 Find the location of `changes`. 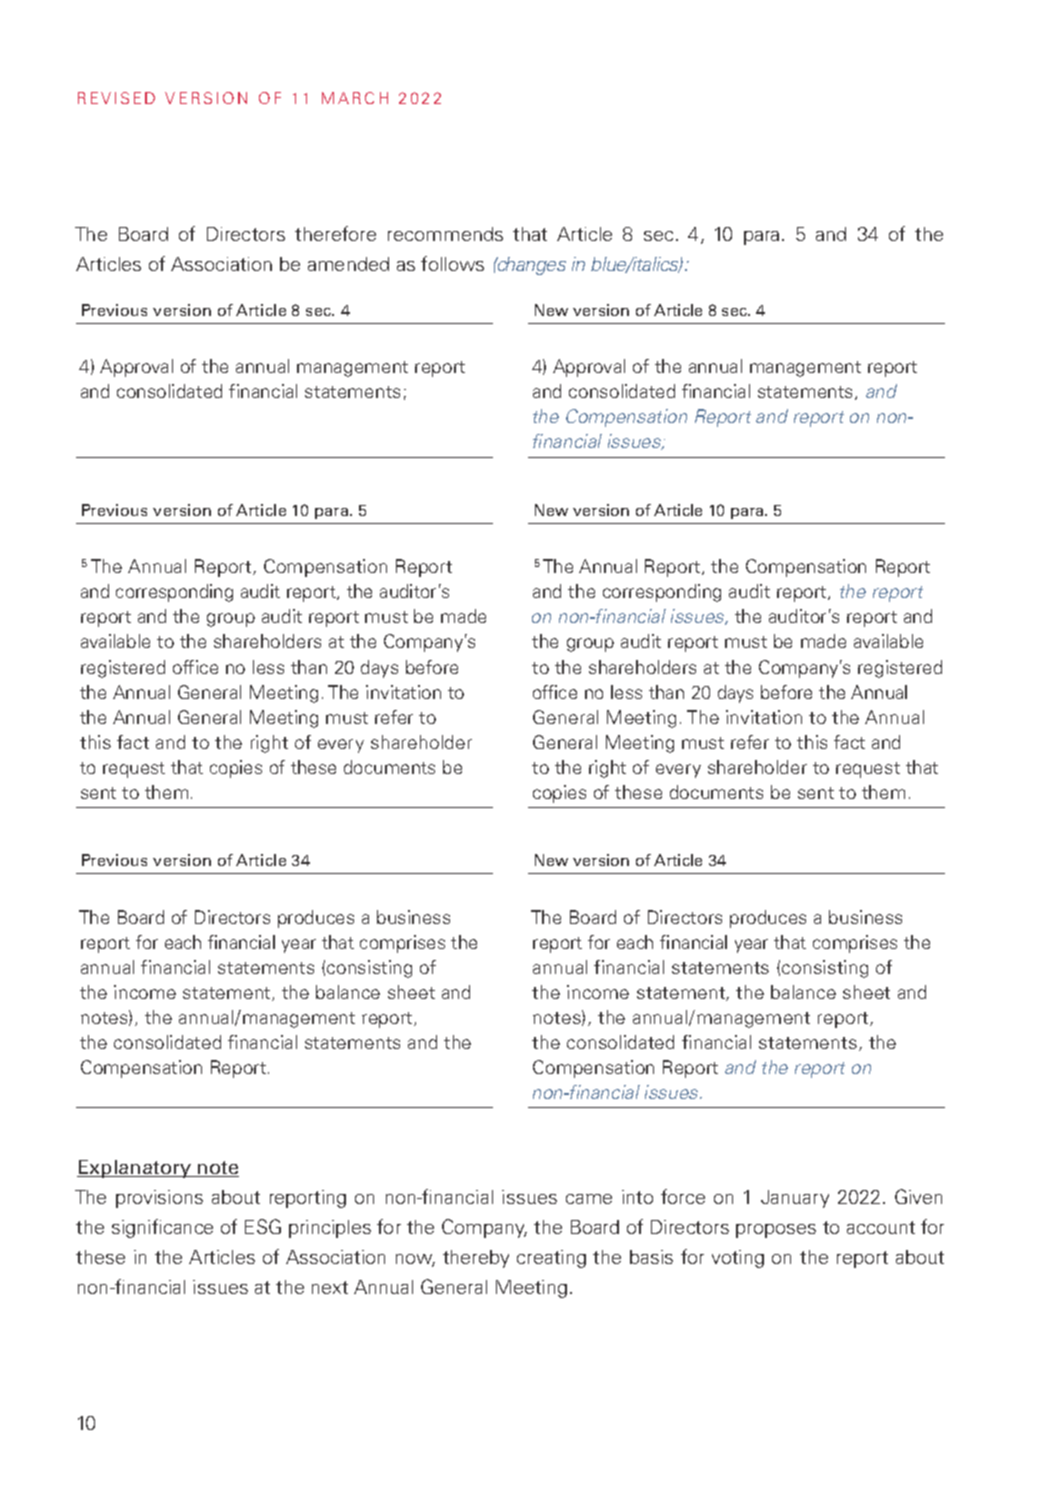

changes is located at coordinates (530, 266).
